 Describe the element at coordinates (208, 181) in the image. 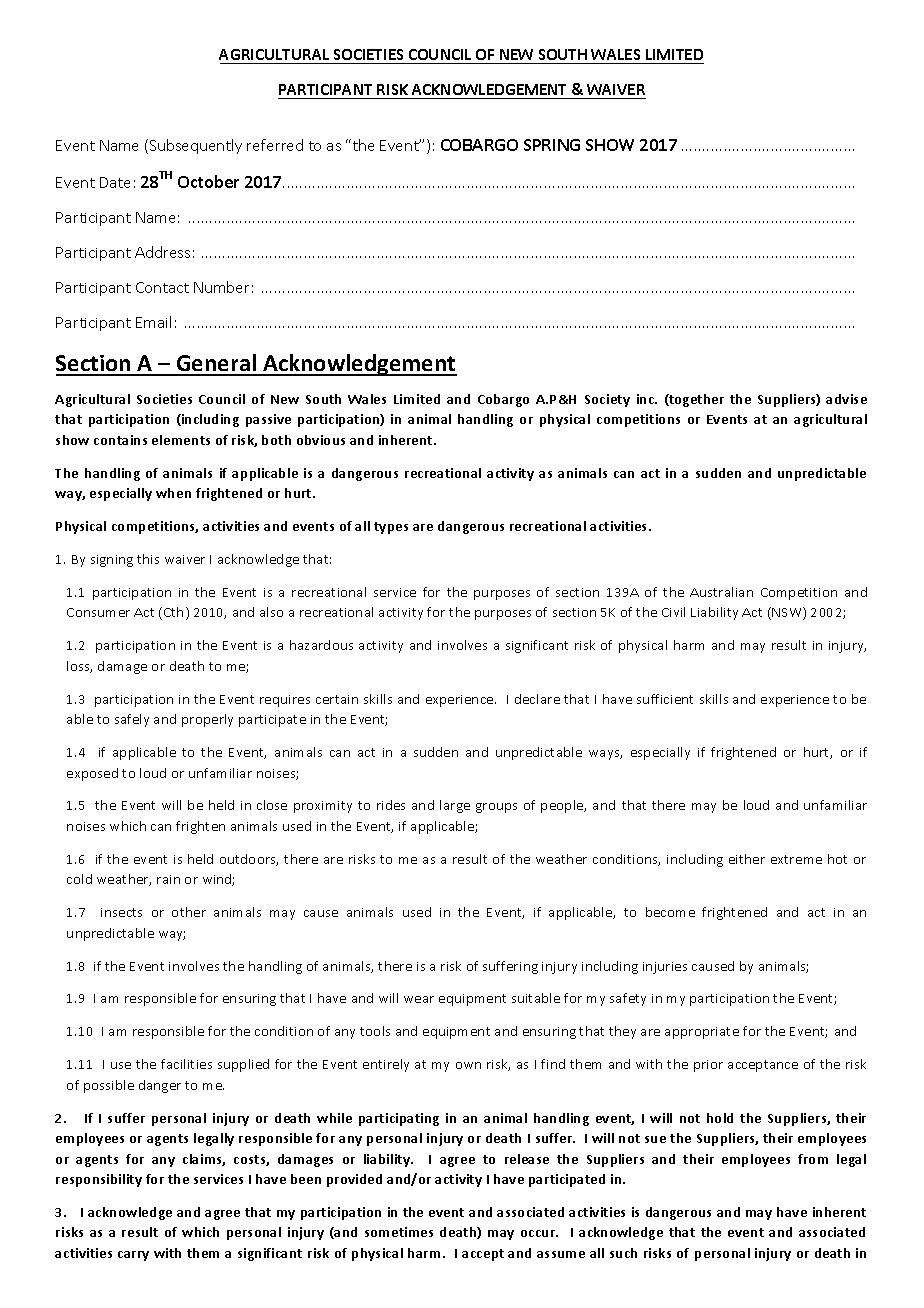

I see `October` at that location.
